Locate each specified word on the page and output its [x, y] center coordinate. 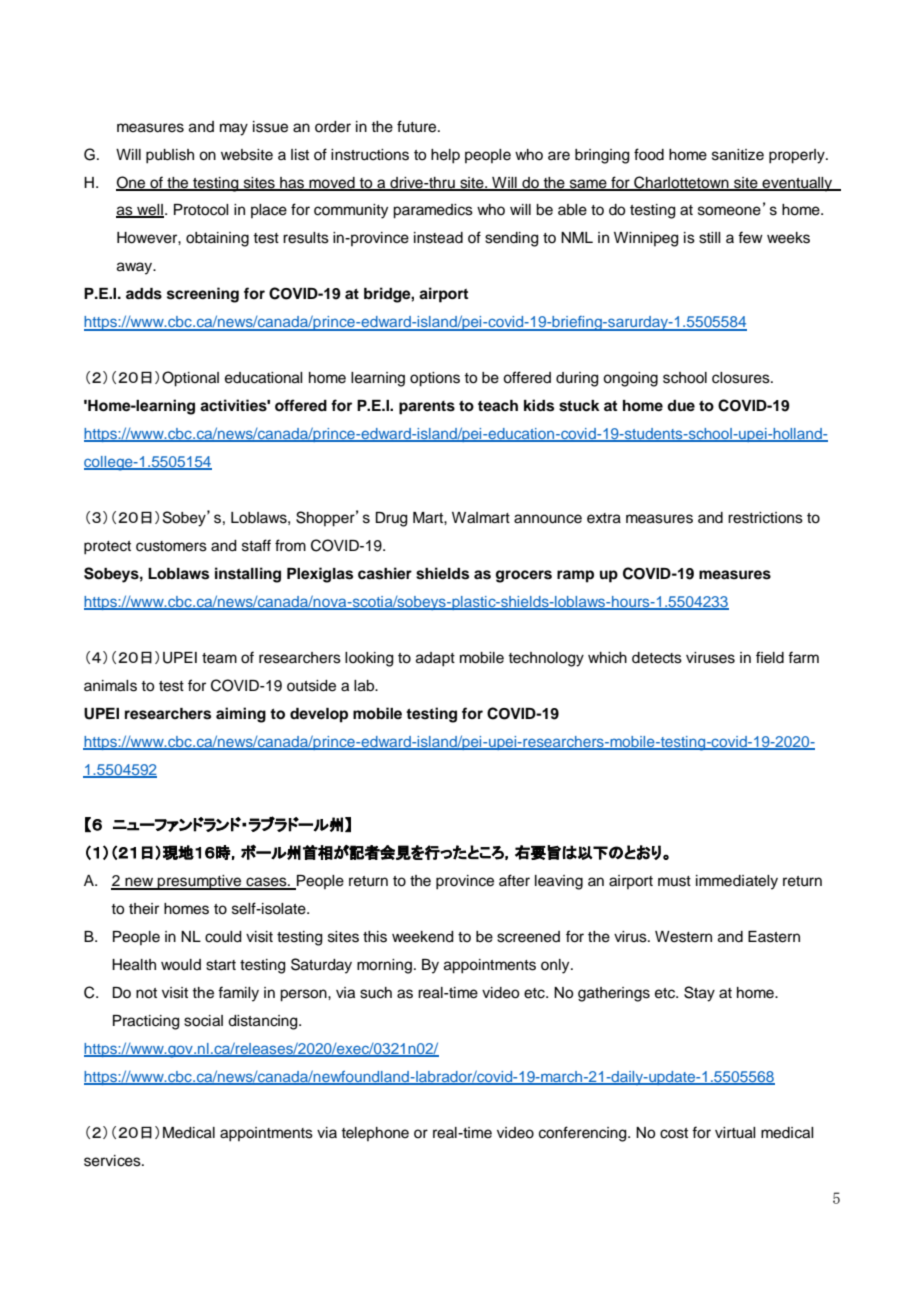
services [113, 1161]
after [514, 880]
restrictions [765, 518]
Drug [392, 519]
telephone [375, 1134]
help [445, 156]
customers [171, 546]
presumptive [200, 882]
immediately [737, 882]
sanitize [738, 155]
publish [170, 156]
